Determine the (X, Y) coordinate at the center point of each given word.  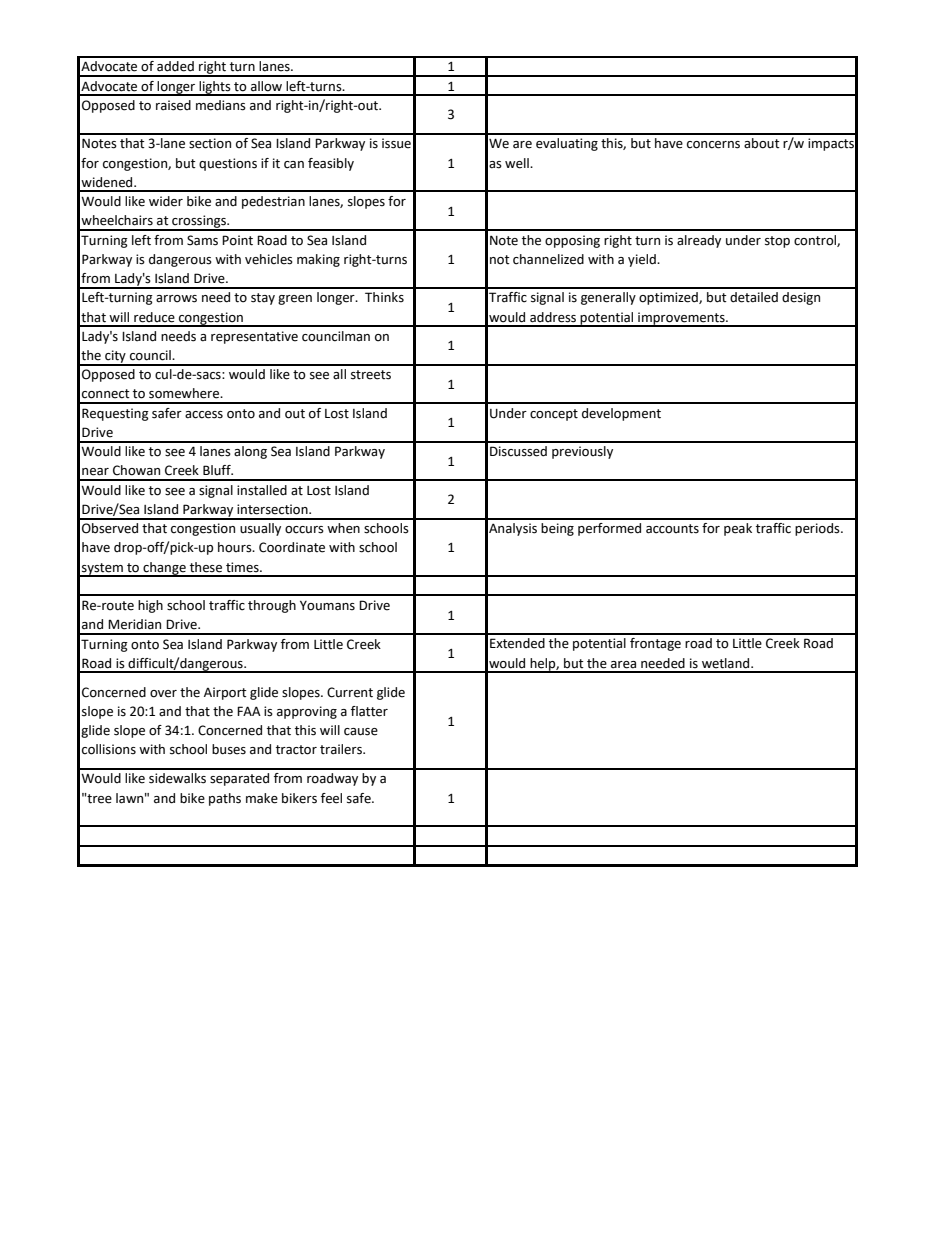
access (204, 415)
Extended (517, 643)
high (150, 606)
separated (239, 779)
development (621, 414)
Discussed (518, 451)
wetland (727, 663)
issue (396, 143)
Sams (202, 240)
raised (173, 105)
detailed (754, 297)
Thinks (384, 297)
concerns (713, 145)
